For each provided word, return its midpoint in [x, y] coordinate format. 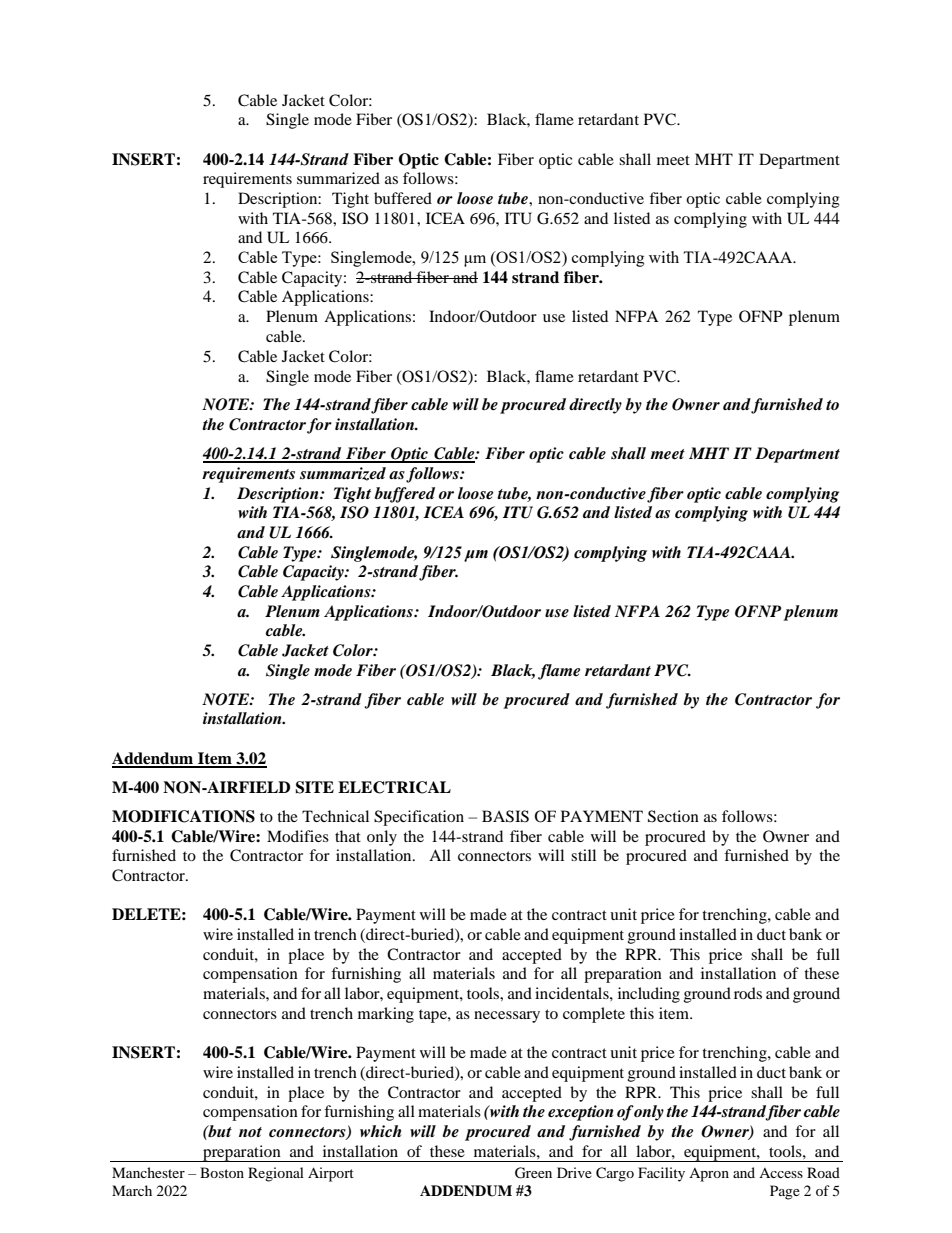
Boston [222, 1172]
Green [533, 1173]
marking [386, 1015]
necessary [507, 1017]
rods [748, 993]
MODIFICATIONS [183, 816]
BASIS [505, 816]
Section [673, 816]
